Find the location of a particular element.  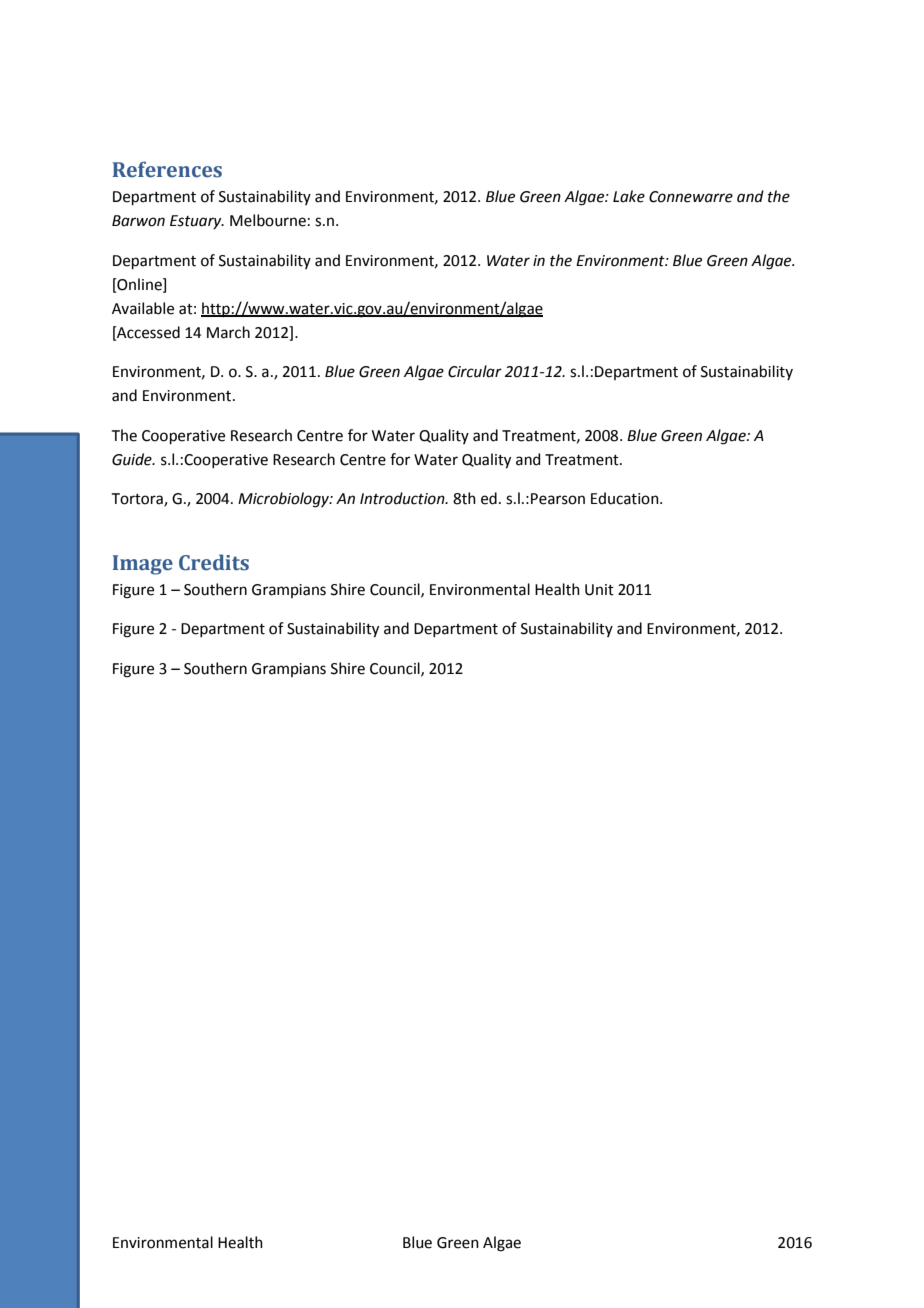

Guide is located at coordinates (133, 459).
